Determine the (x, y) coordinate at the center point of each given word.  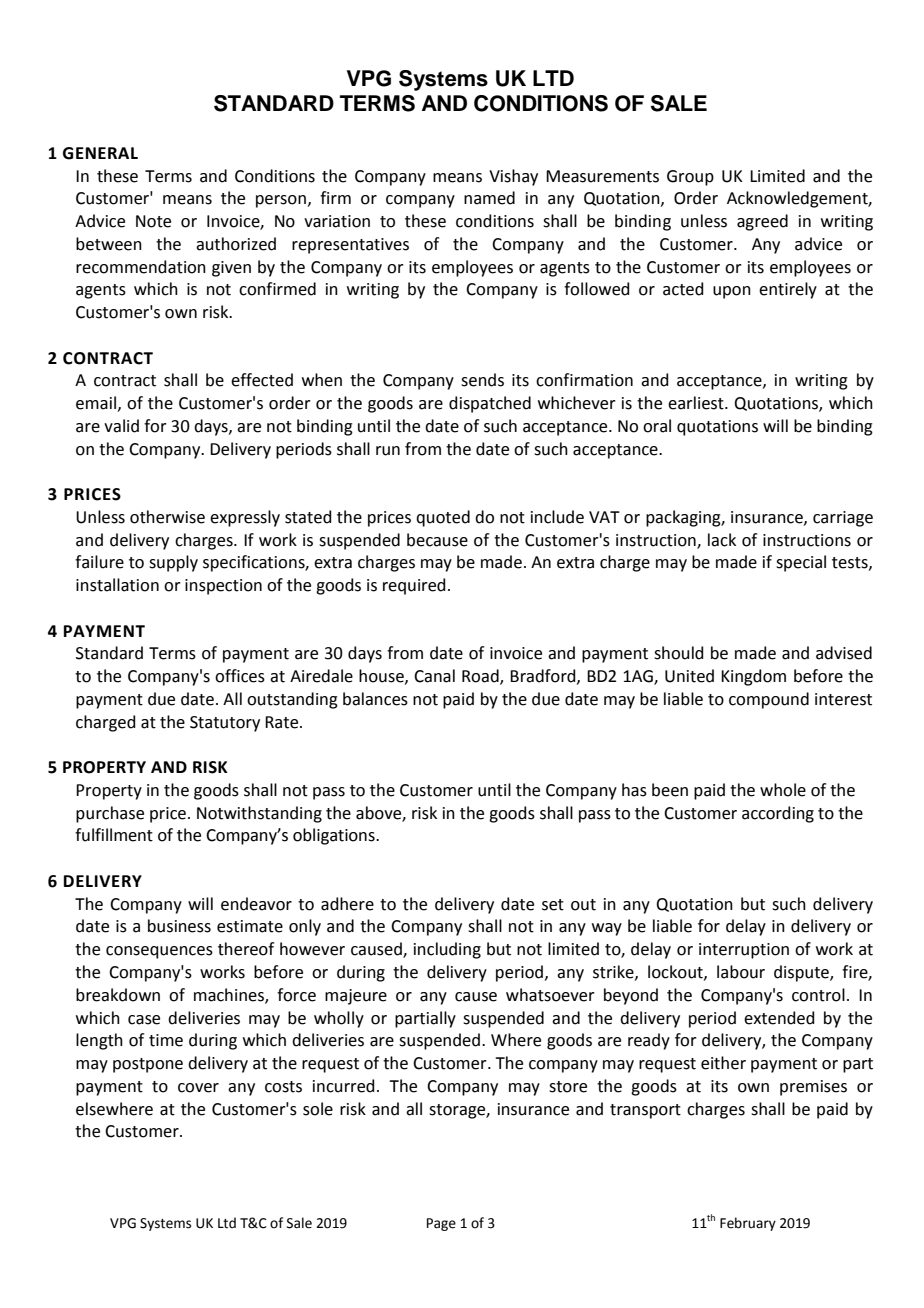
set (553, 905)
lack (722, 540)
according (778, 814)
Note (153, 221)
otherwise (167, 517)
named (489, 198)
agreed (762, 222)
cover (198, 1088)
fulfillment (114, 835)
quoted (443, 518)
